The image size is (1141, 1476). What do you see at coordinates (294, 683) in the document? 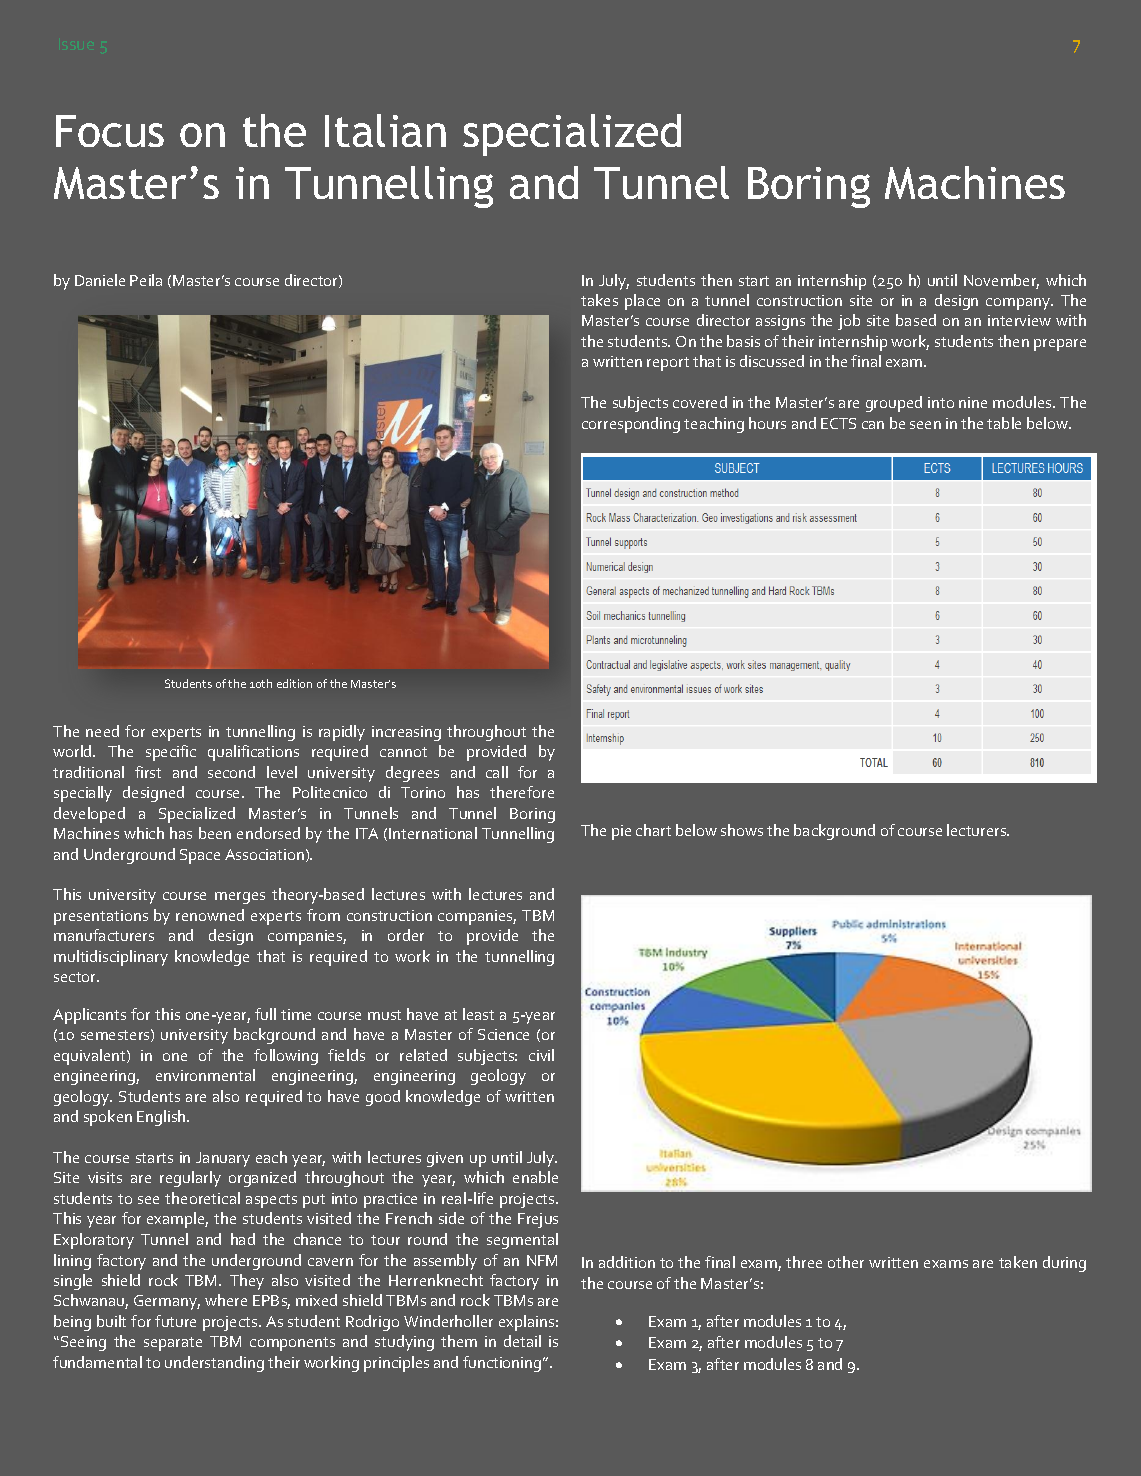
I see `edition` at bounding box center [294, 683].
